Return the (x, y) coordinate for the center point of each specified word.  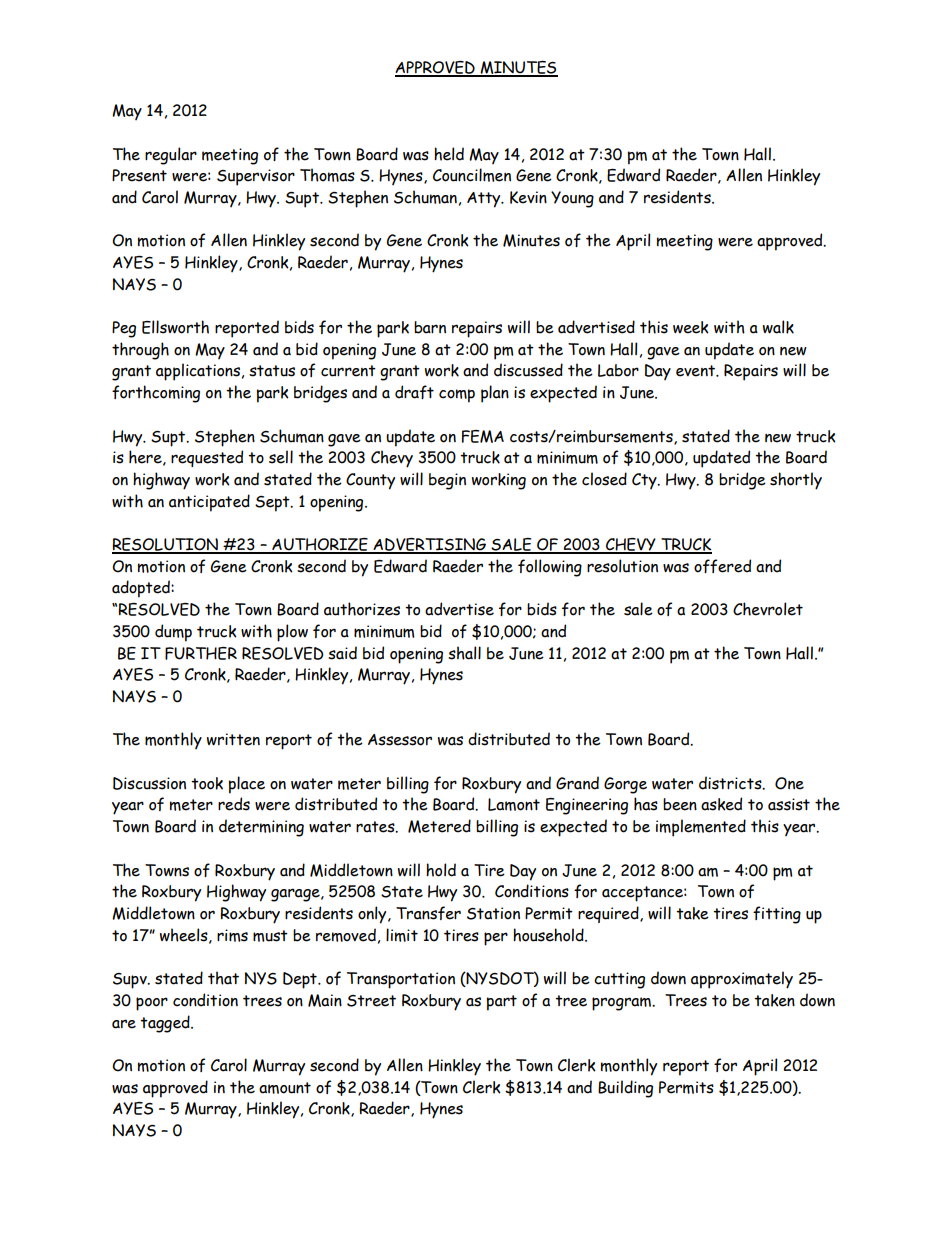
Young (572, 199)
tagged (166, 1024)
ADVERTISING (429, 545)
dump (173, 633)
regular (171, 156)
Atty (485, 200)
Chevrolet (768, 609)
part (502, 1003)
